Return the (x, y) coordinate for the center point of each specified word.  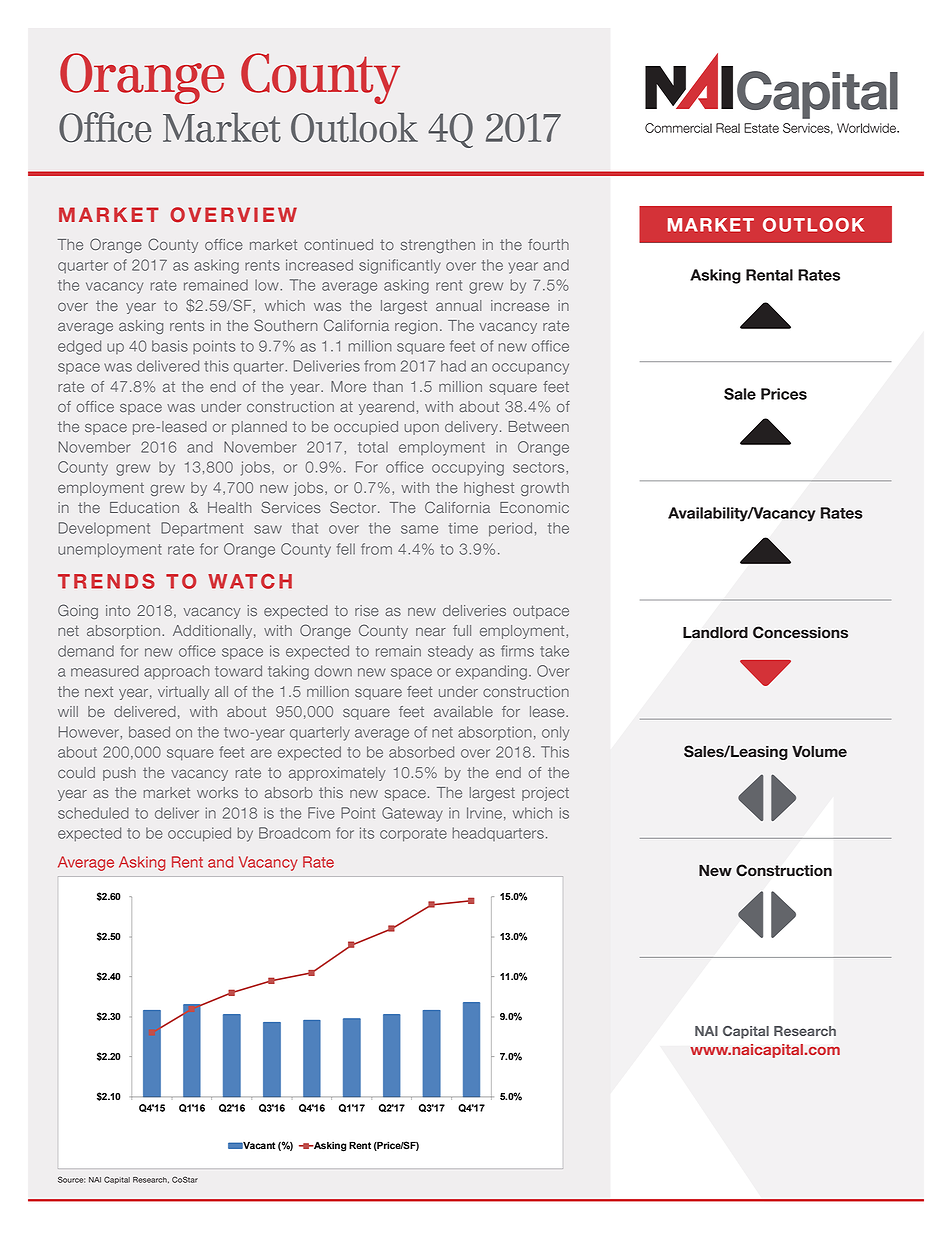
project (545, 794)
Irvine (484, 813)
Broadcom (294, 833)
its (367, 833)
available (463, 711)
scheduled (93, 813)
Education (144, 507)
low (268, 285)
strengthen (438, 246)
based (149, 732)
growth (545, 489)
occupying (468, 468)
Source (71, 1179)
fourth (548, 244)
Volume (819, 752)
